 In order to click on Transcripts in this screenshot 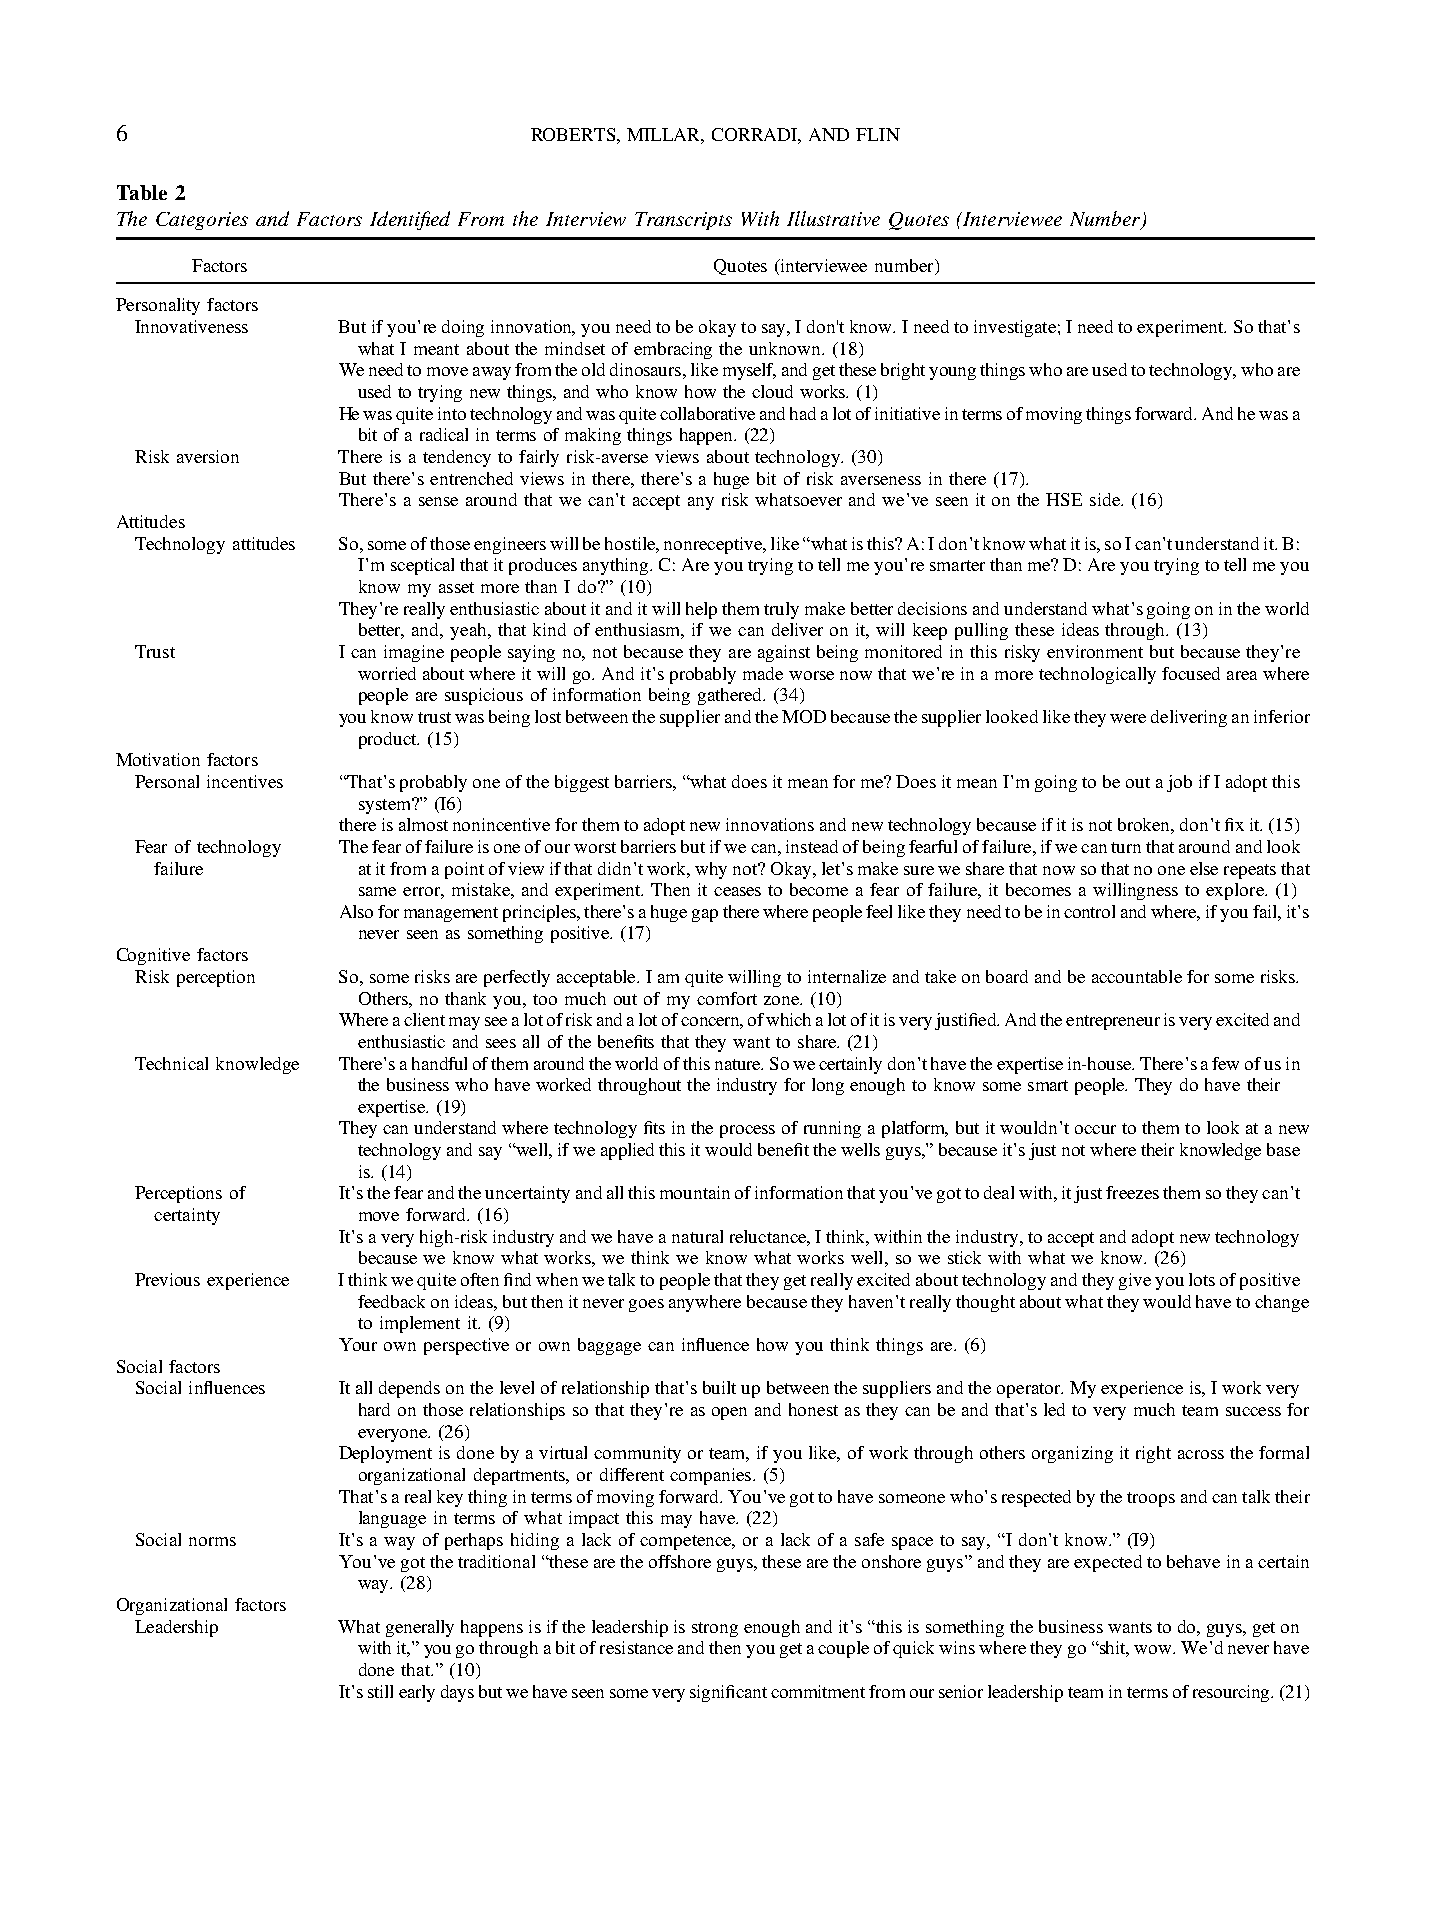, I will do `click(683, 221)`.
